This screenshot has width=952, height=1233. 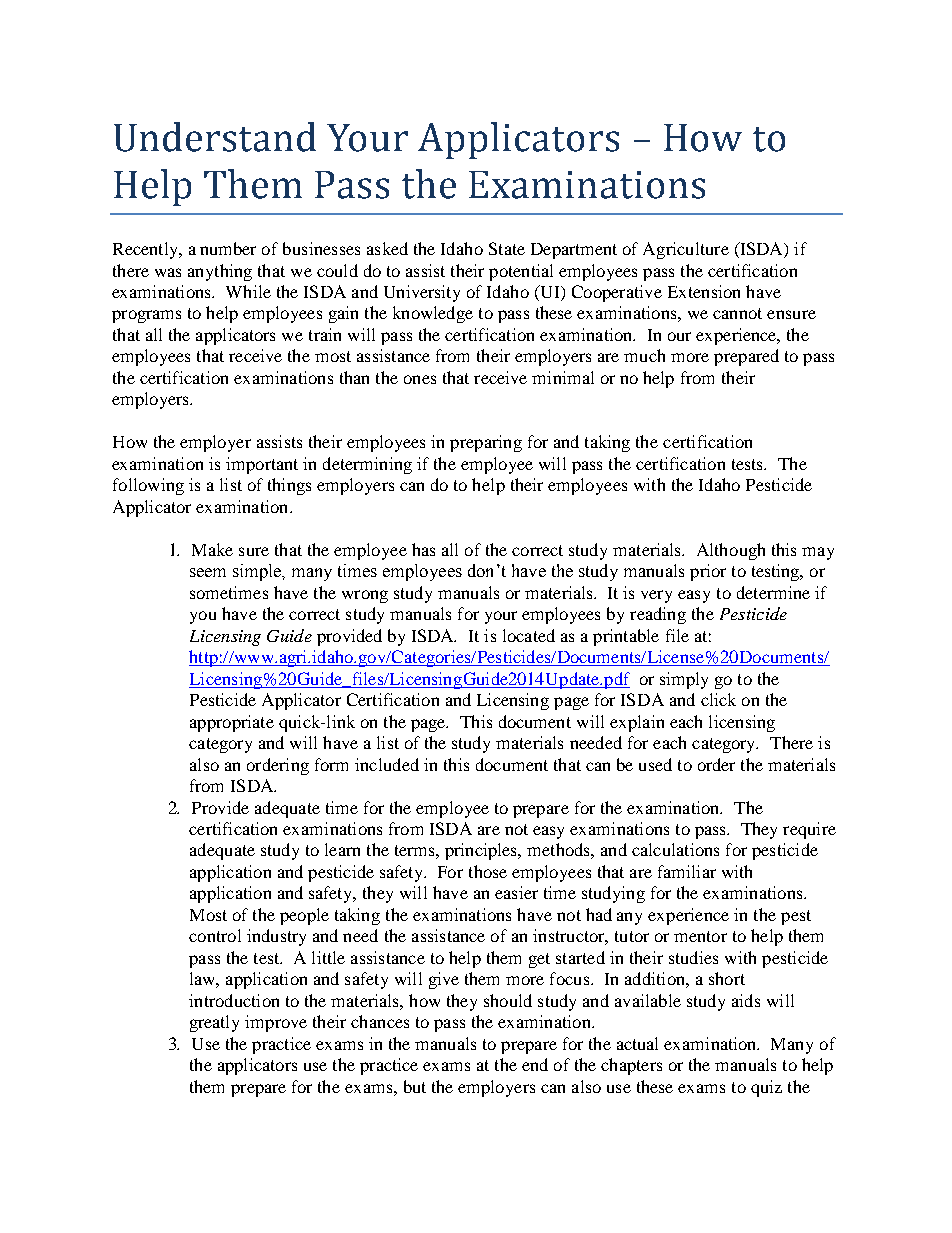 I want to click on determine, so click(x=773, y=592).
